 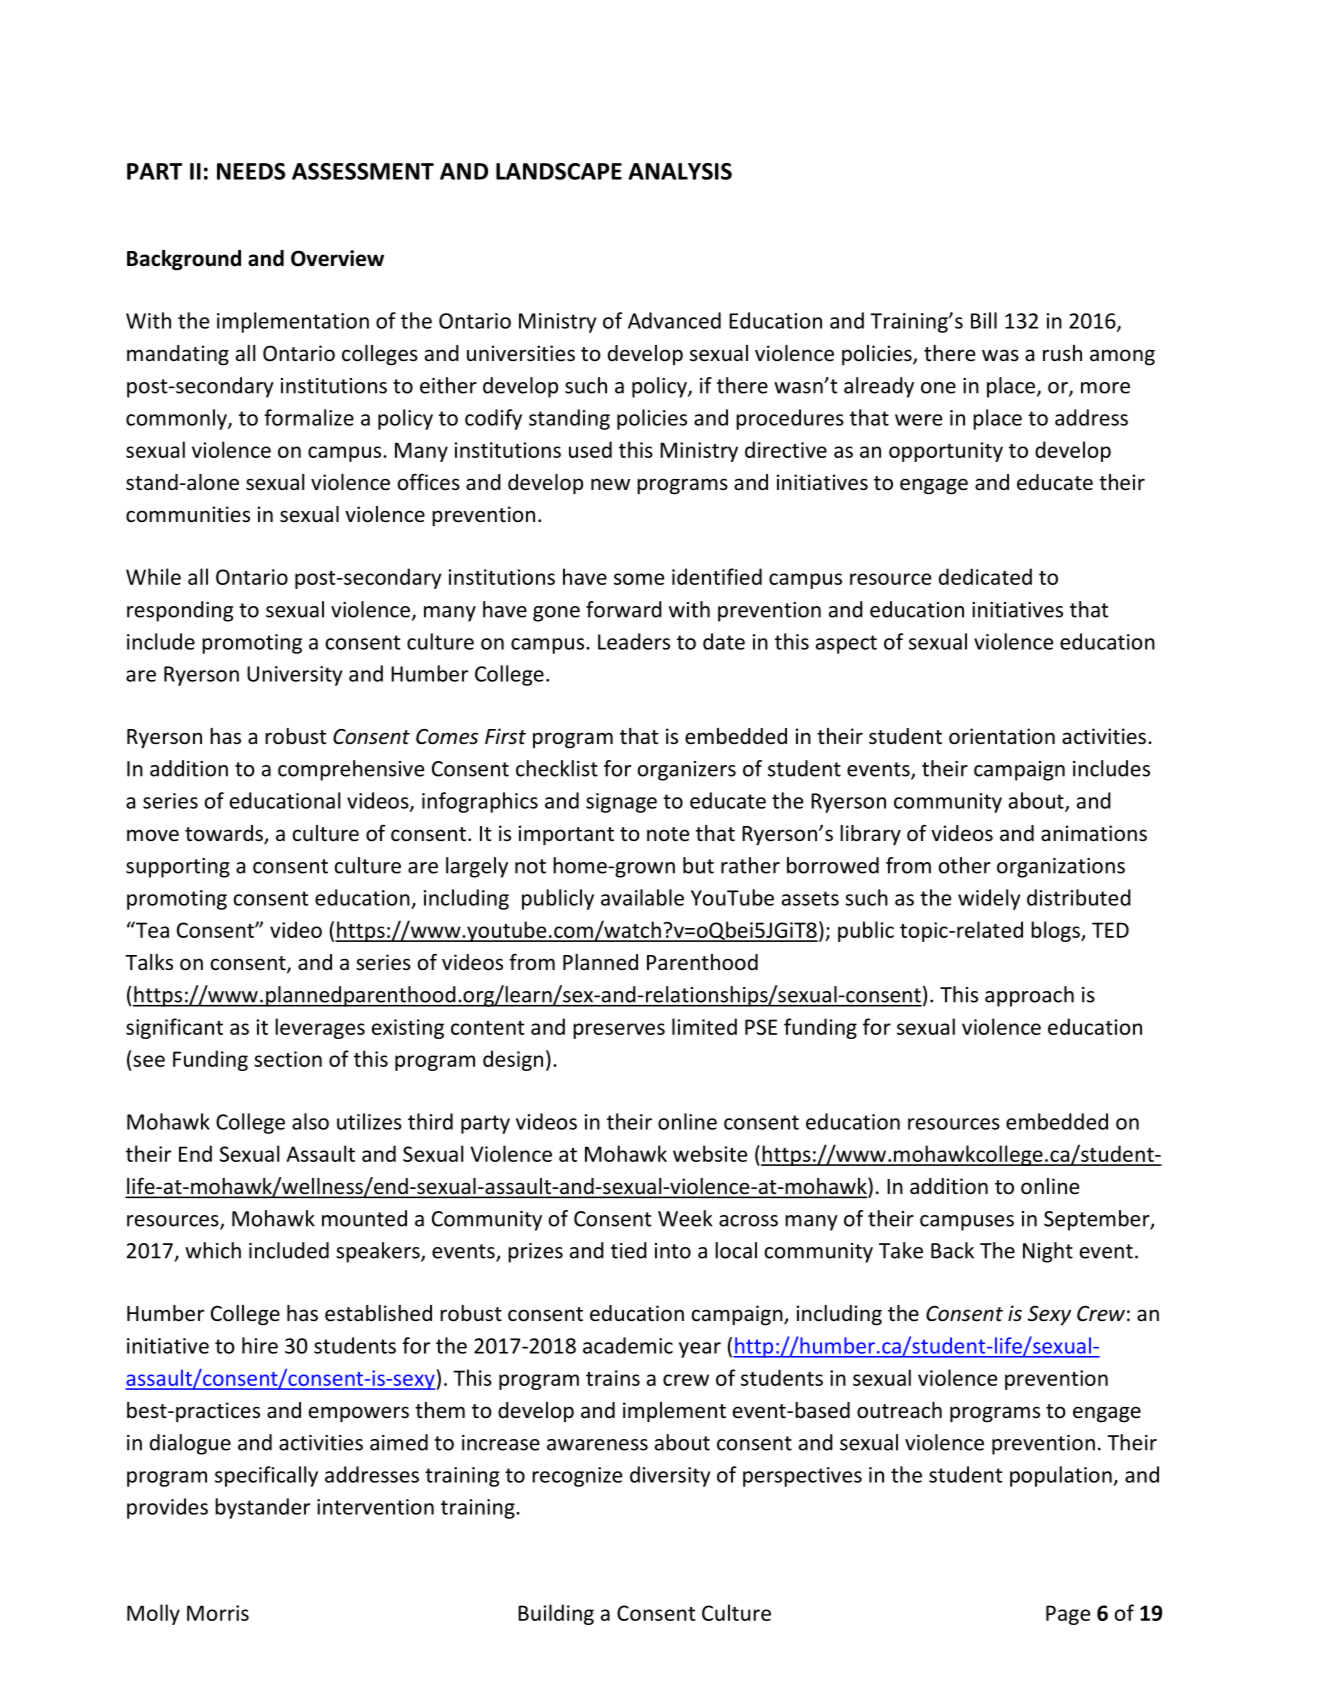 What do you see at coordinates (989, 899) in the page?
I see `widely` at bounding box center [989, 899].
